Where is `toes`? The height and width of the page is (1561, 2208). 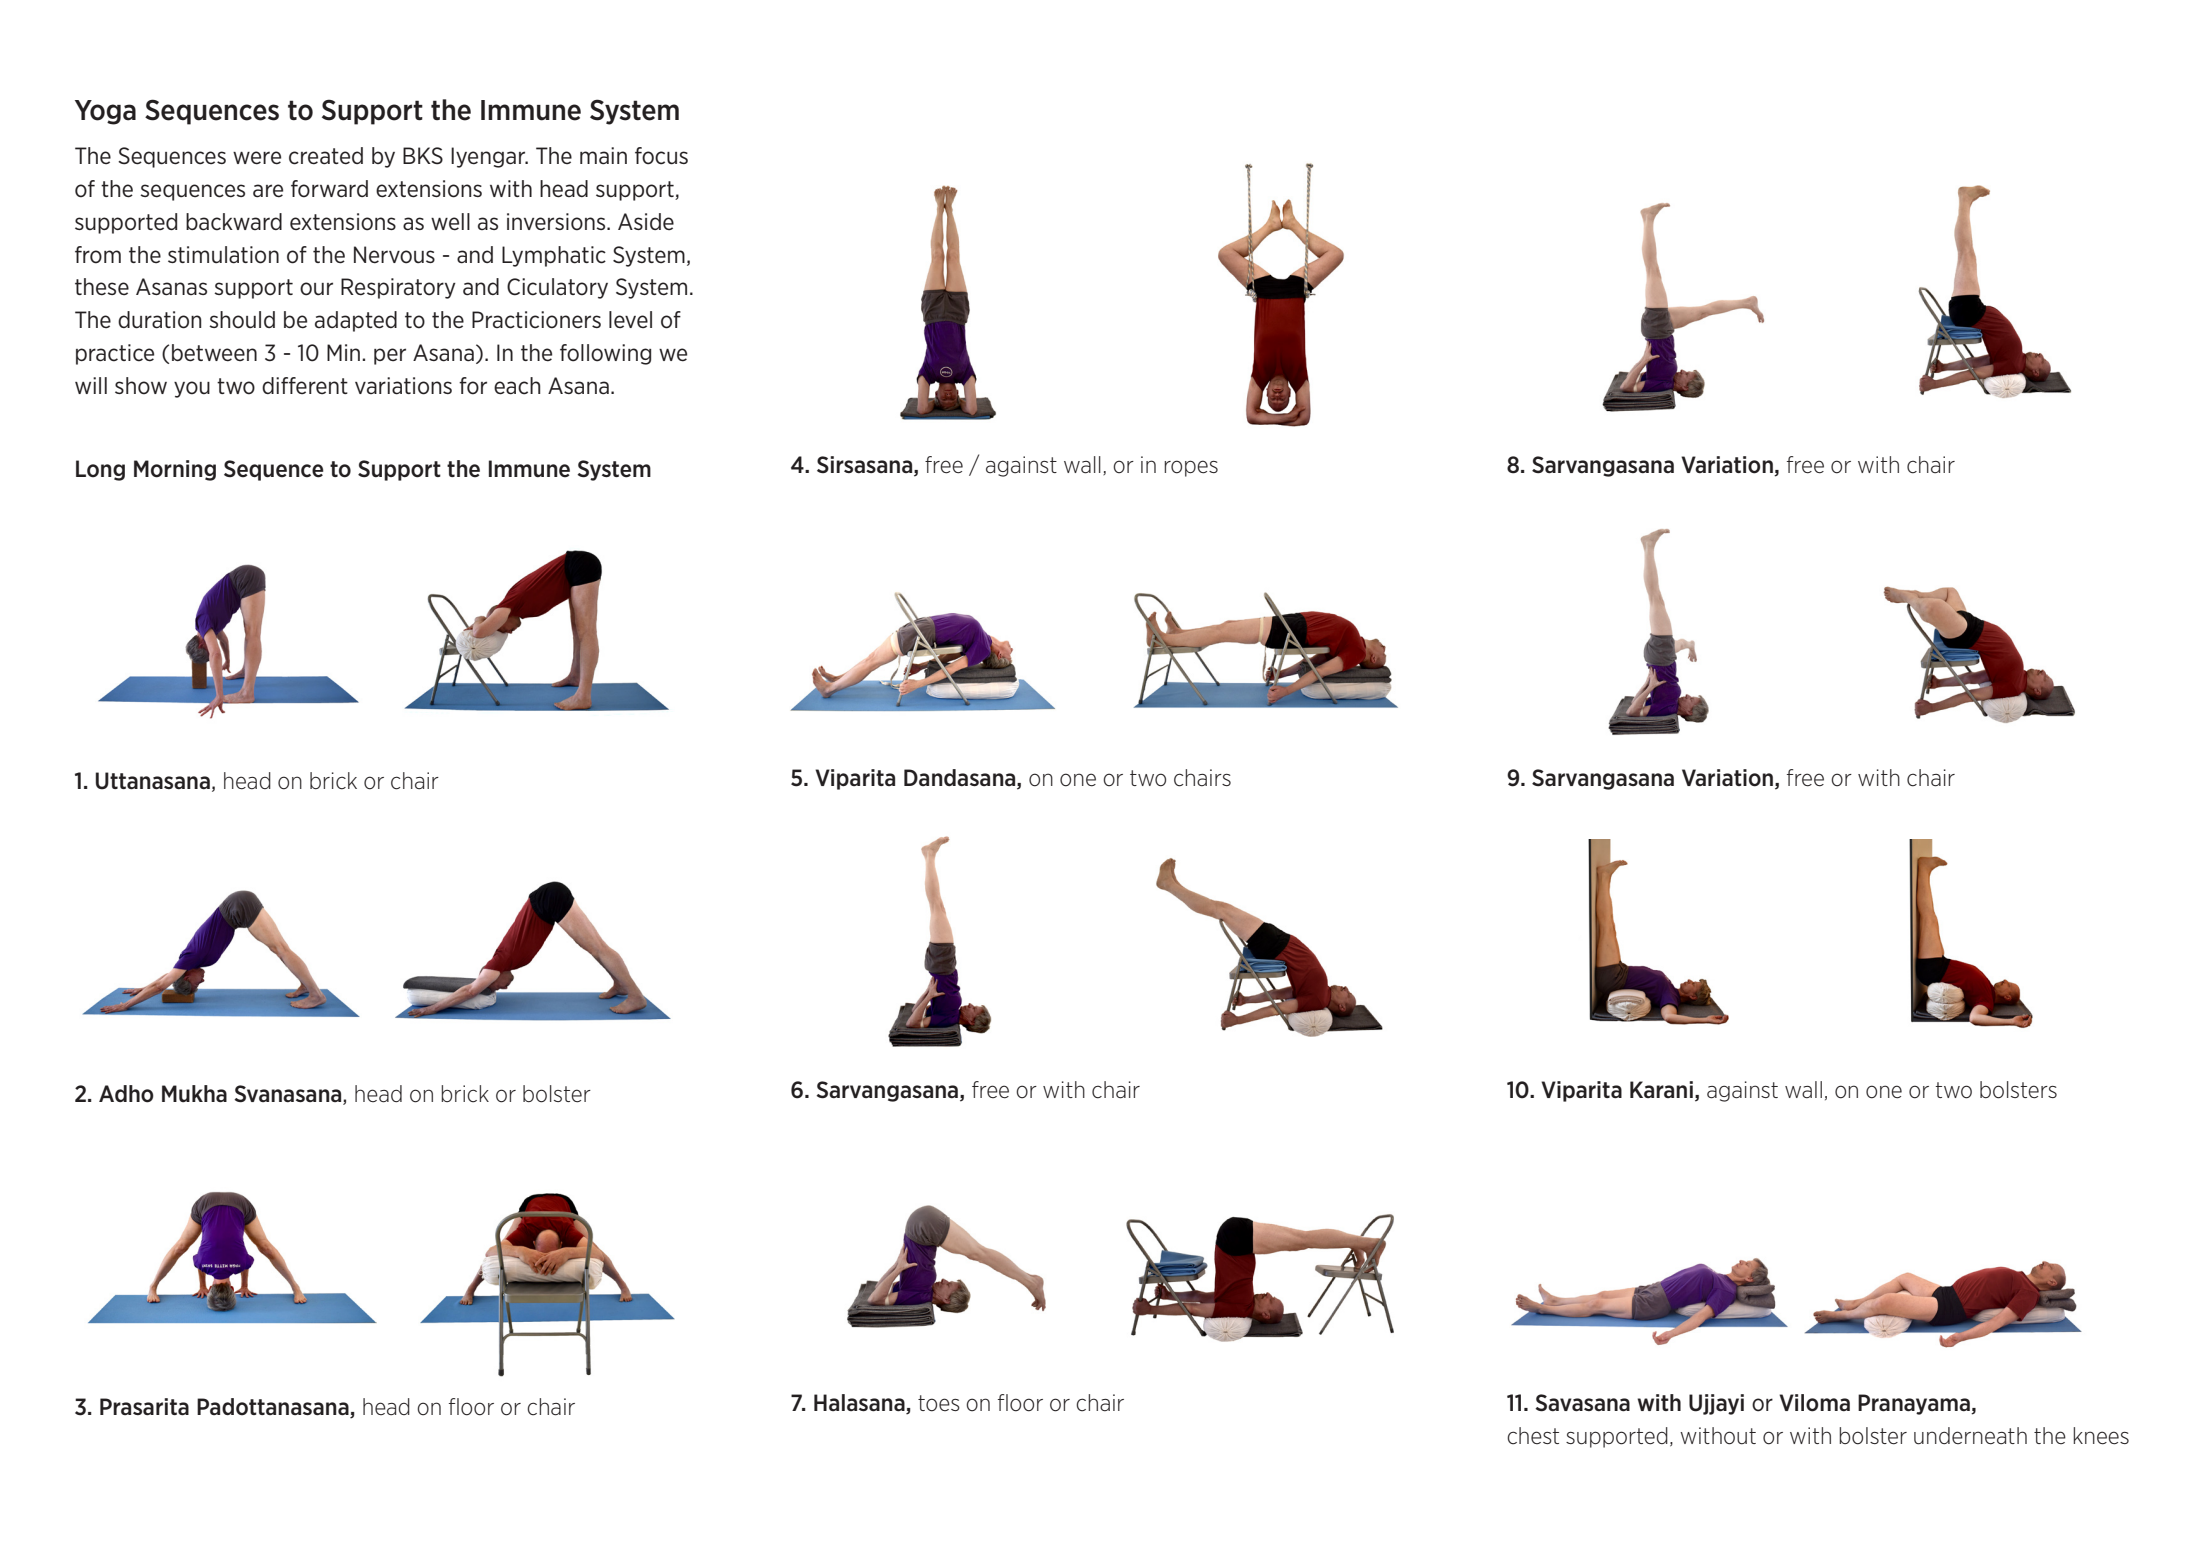
toes is located at coordinates (939, 1403).
